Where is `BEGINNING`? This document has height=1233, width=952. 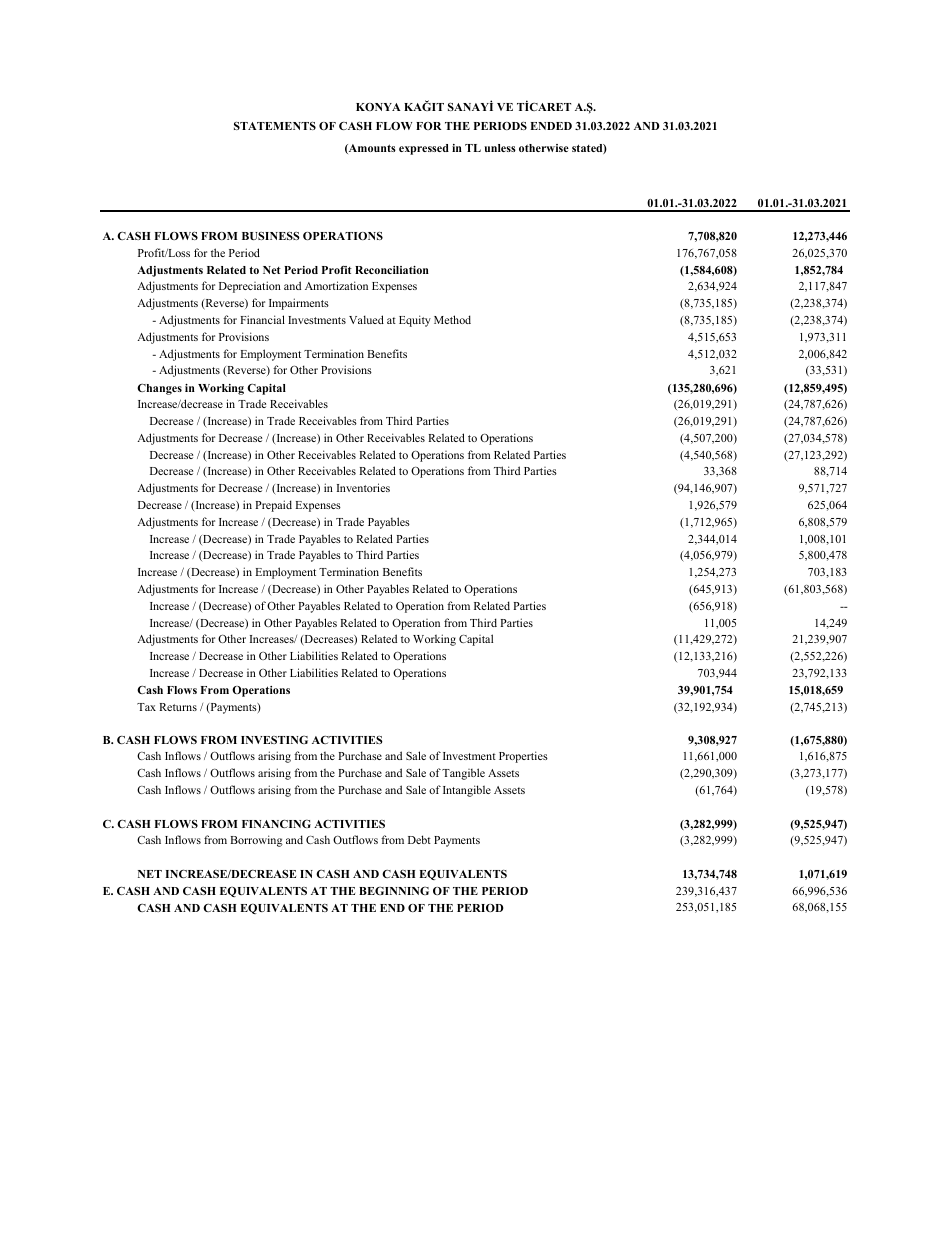
BEGINNING is located at coordinates (394, 890).
